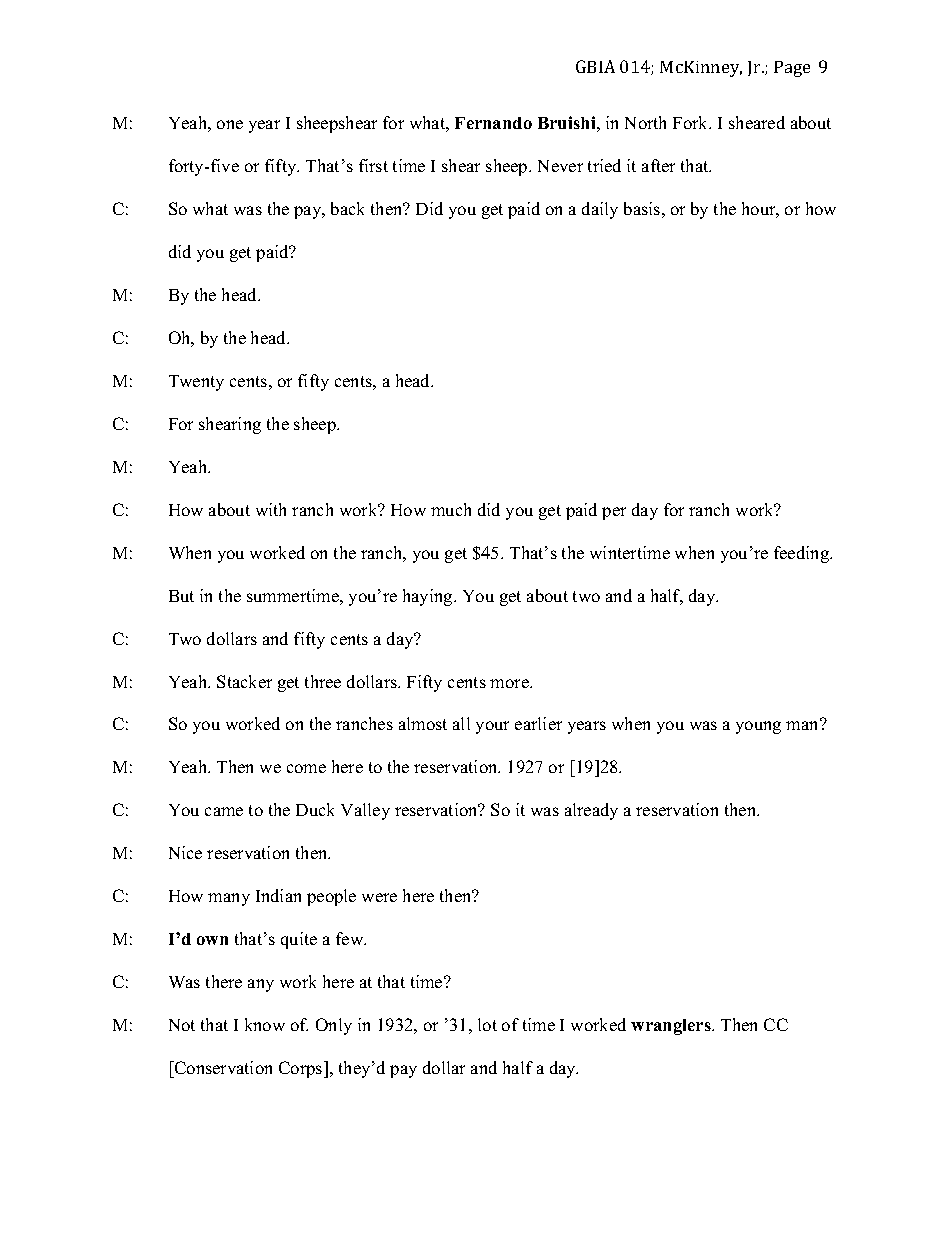 The image size is (952, 1233). Describe the element at coordinates (591, 811) in the document. I see `already` at that location.
